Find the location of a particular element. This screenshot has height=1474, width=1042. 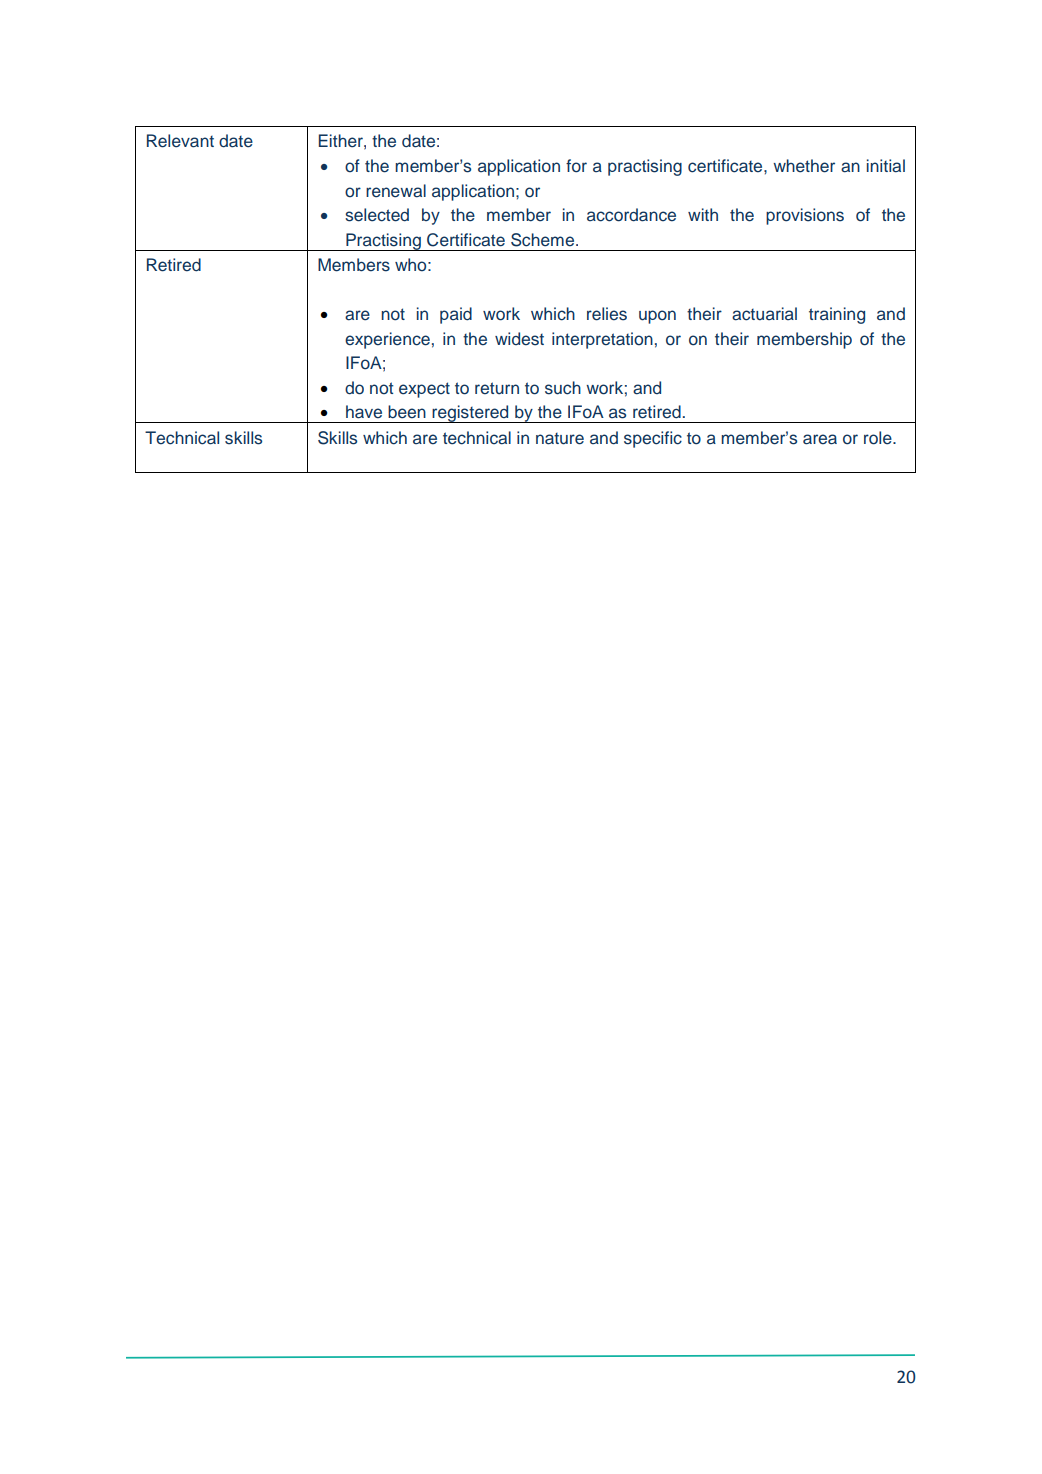

have is located at coordinates (364, 412).
